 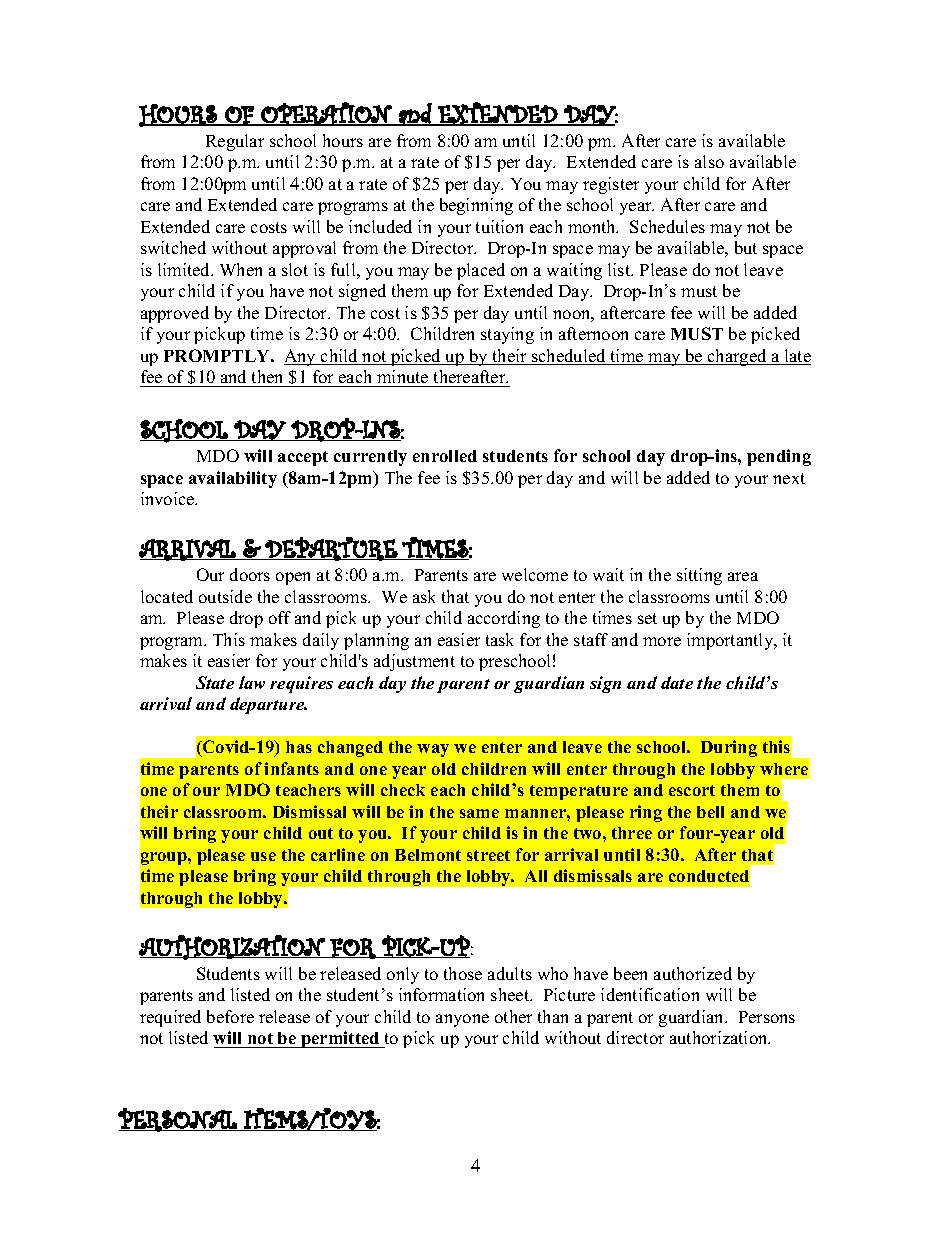 I want to click on use, so click(x=263, y=856).
